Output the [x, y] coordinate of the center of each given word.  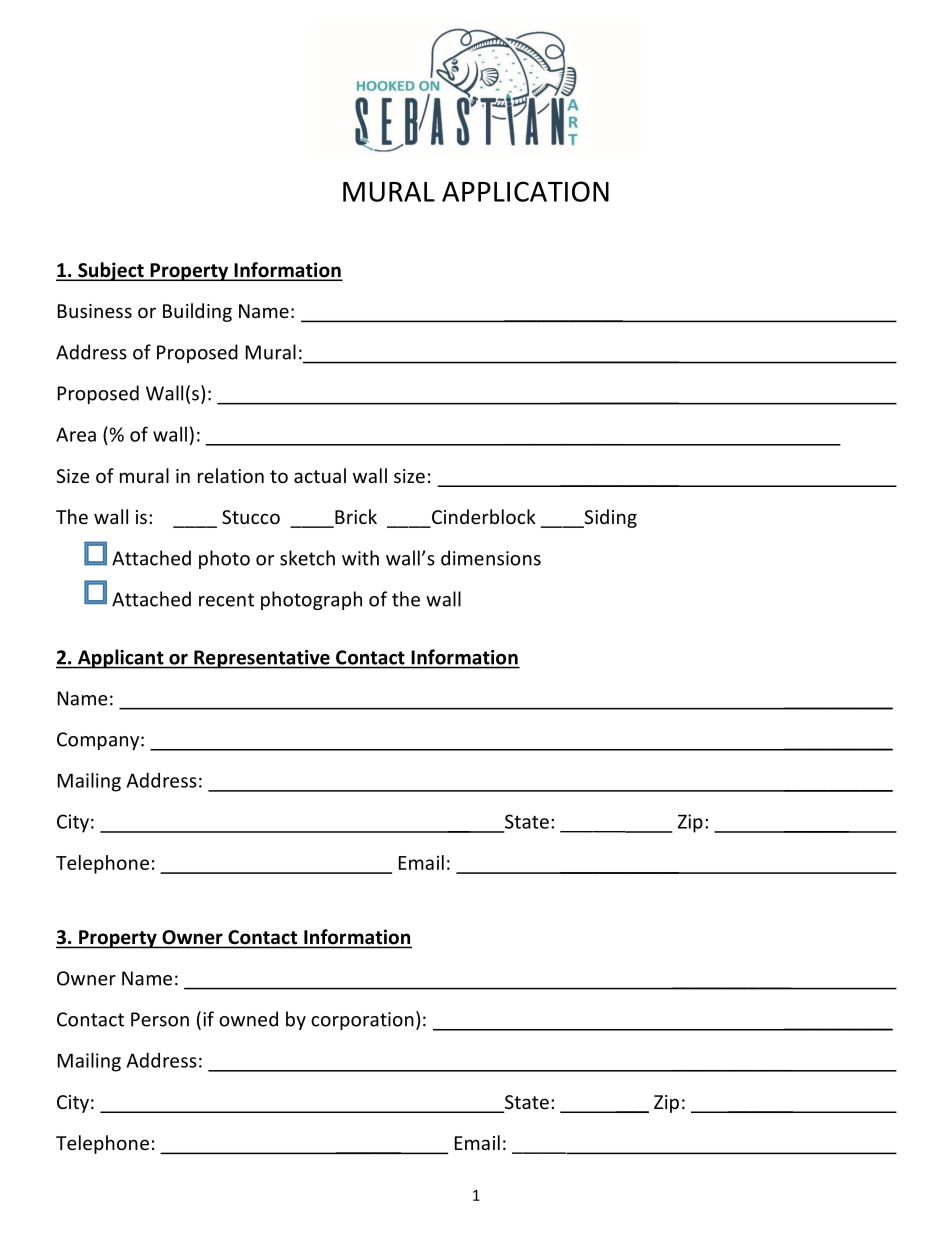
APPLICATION [525, 191]
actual [320, 475]
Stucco [251, 517]
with [360, 558]
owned [248, 1019]
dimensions [491, 558]
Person [160, 1019]
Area [76, 434]
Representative [262, 659]
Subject [111, 271]
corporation [362, 1021]
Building [197, 312]
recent [226, 600]
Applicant [120, 659]
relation [231, 475]
